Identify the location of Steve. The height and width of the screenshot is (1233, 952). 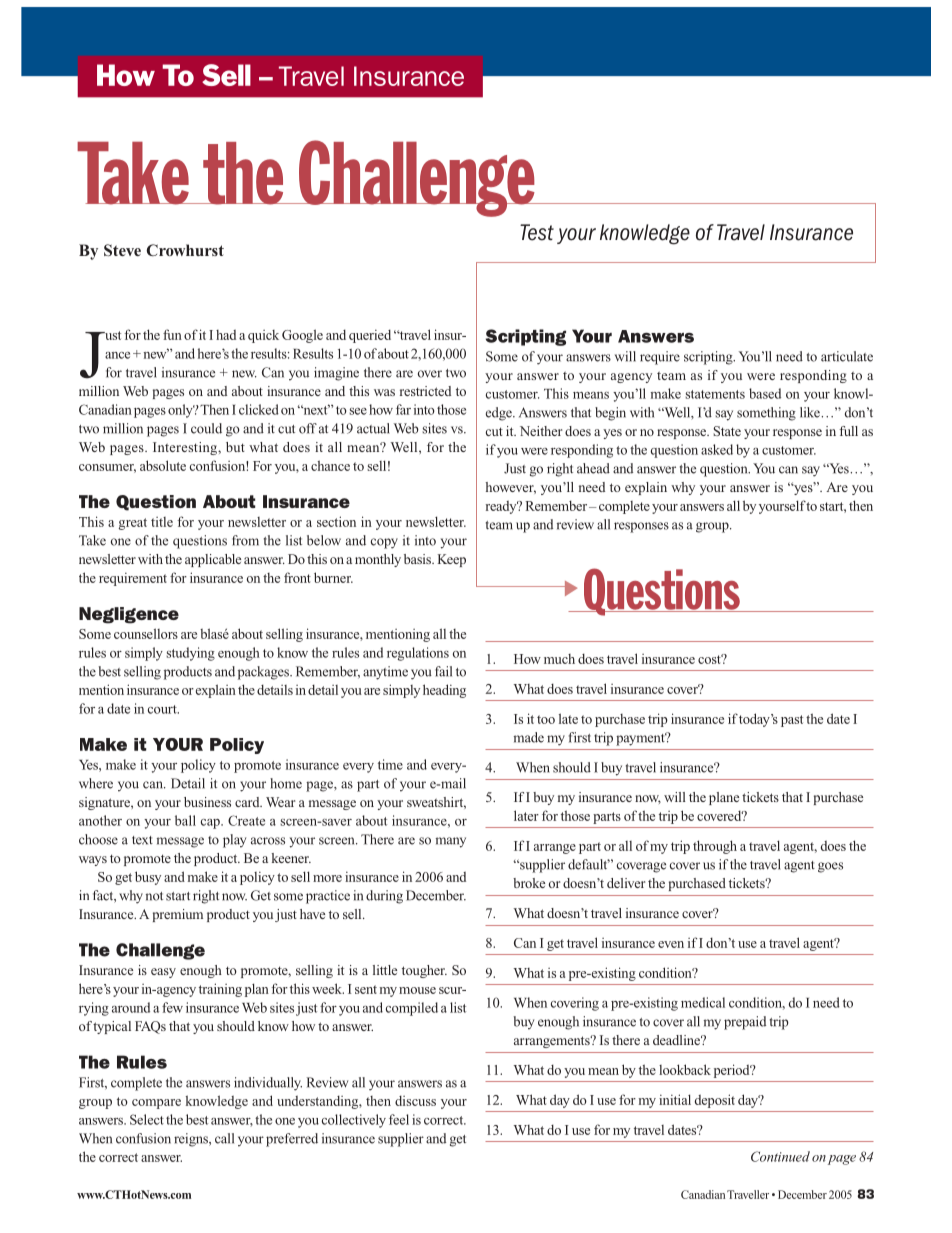
(122, 250).
